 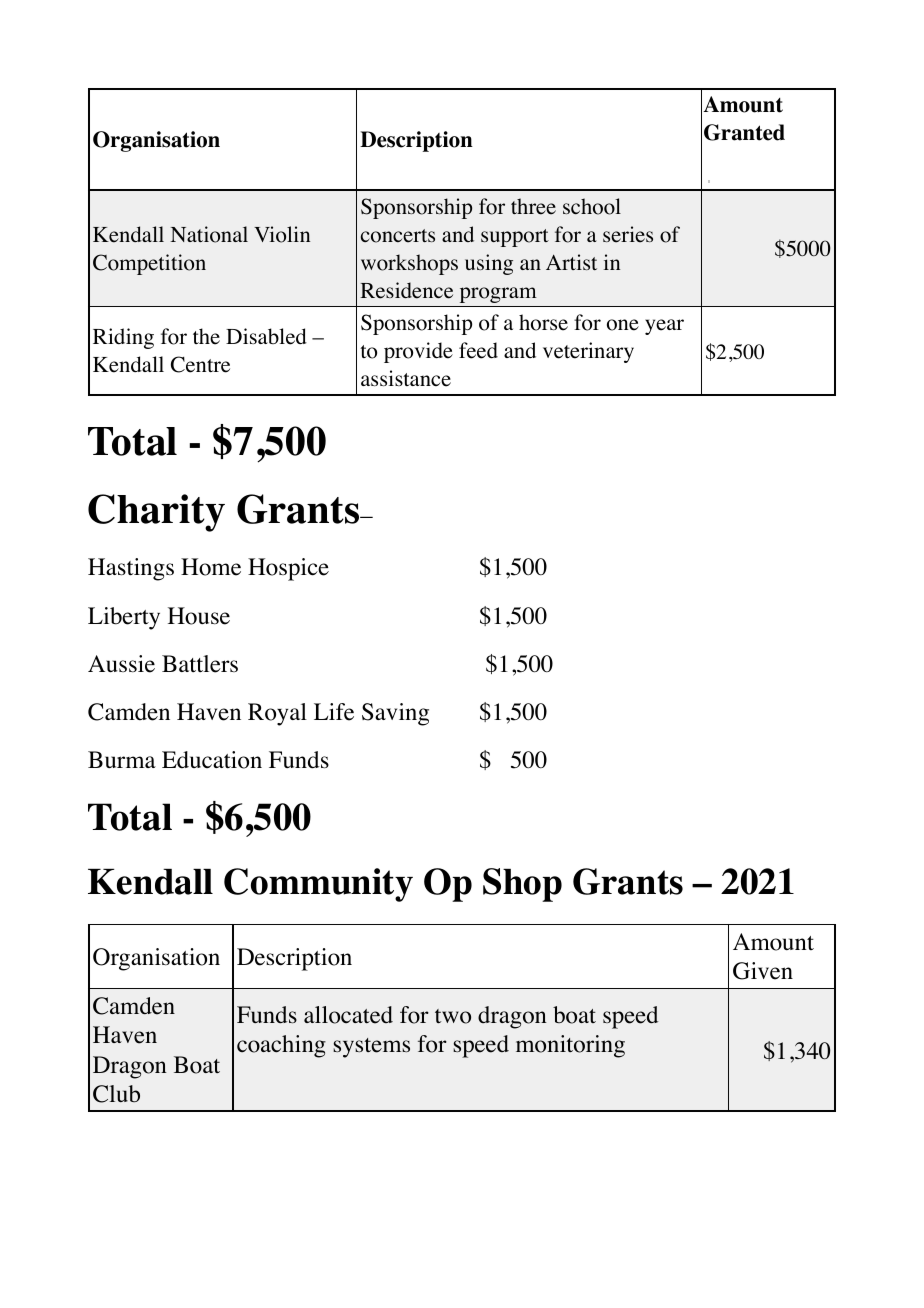 What do you see at coordinates (209, 234) in the document?
I see `National` at bounding box center [209, 234].
